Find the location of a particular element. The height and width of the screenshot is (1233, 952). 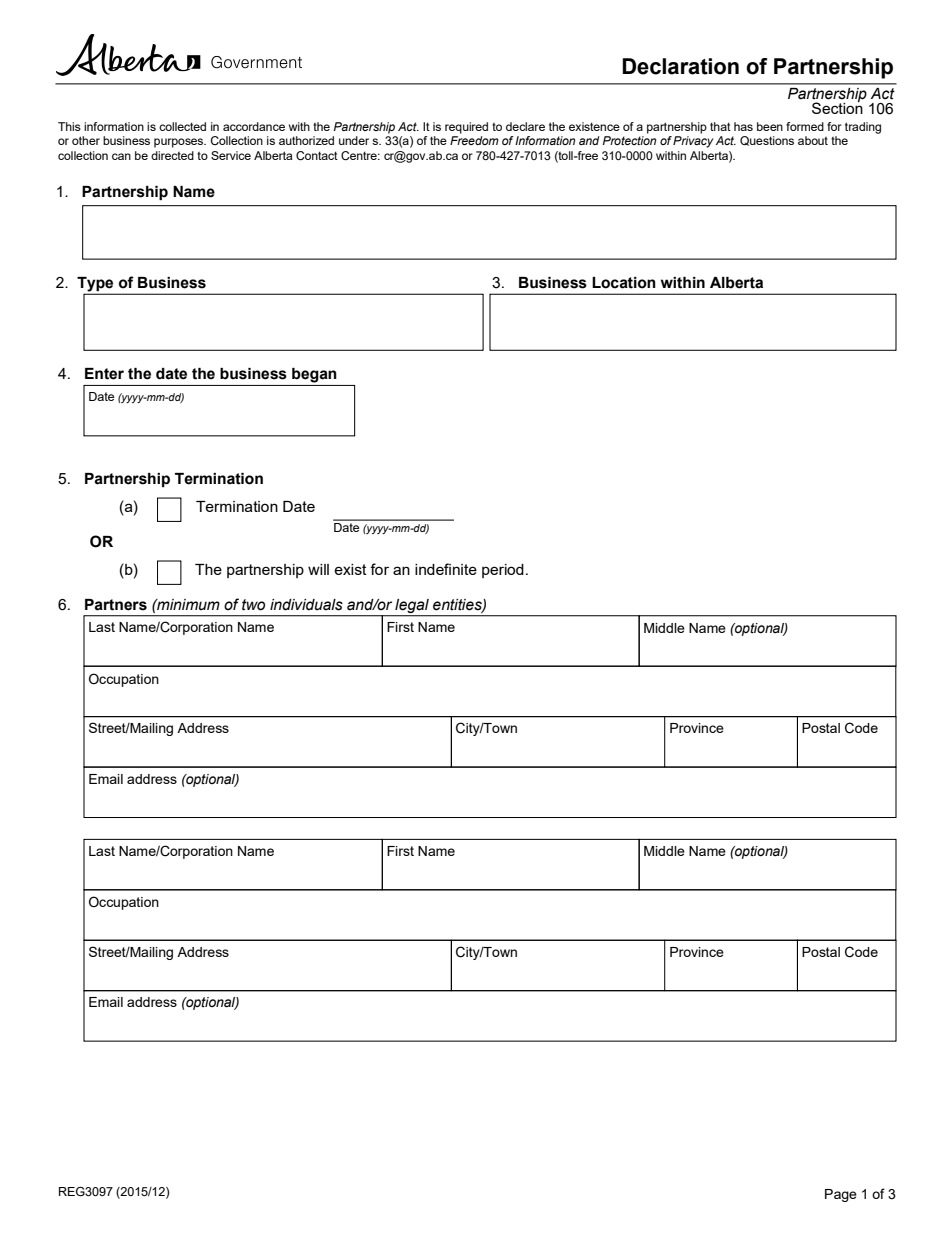

two is located at coordinates (253, 605).
